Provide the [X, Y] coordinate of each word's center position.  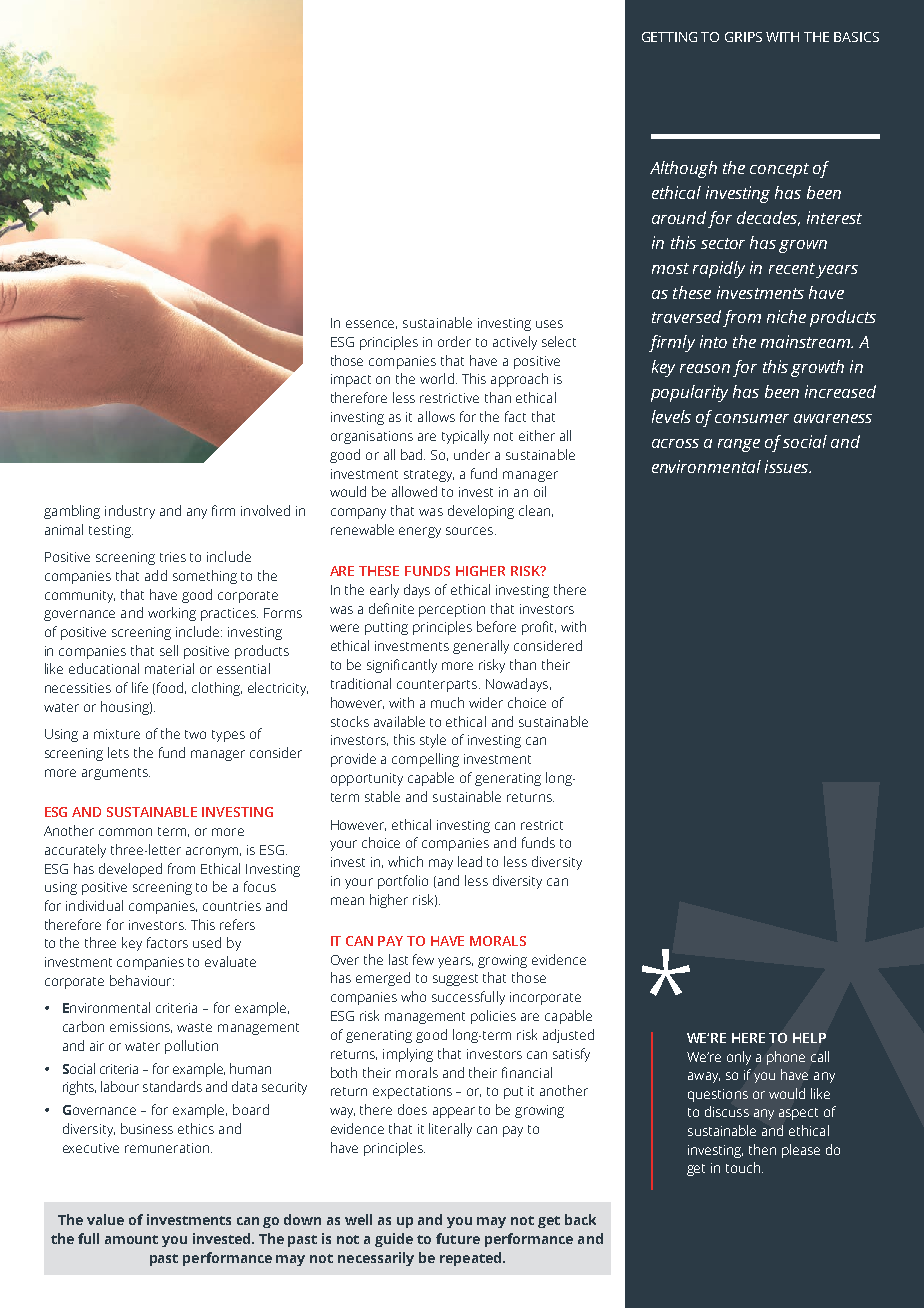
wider [486, 702]
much [447, 702]
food [170, 688]
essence [371, 324]
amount [131, 1239]
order [454, 341]
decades [768, 218]
